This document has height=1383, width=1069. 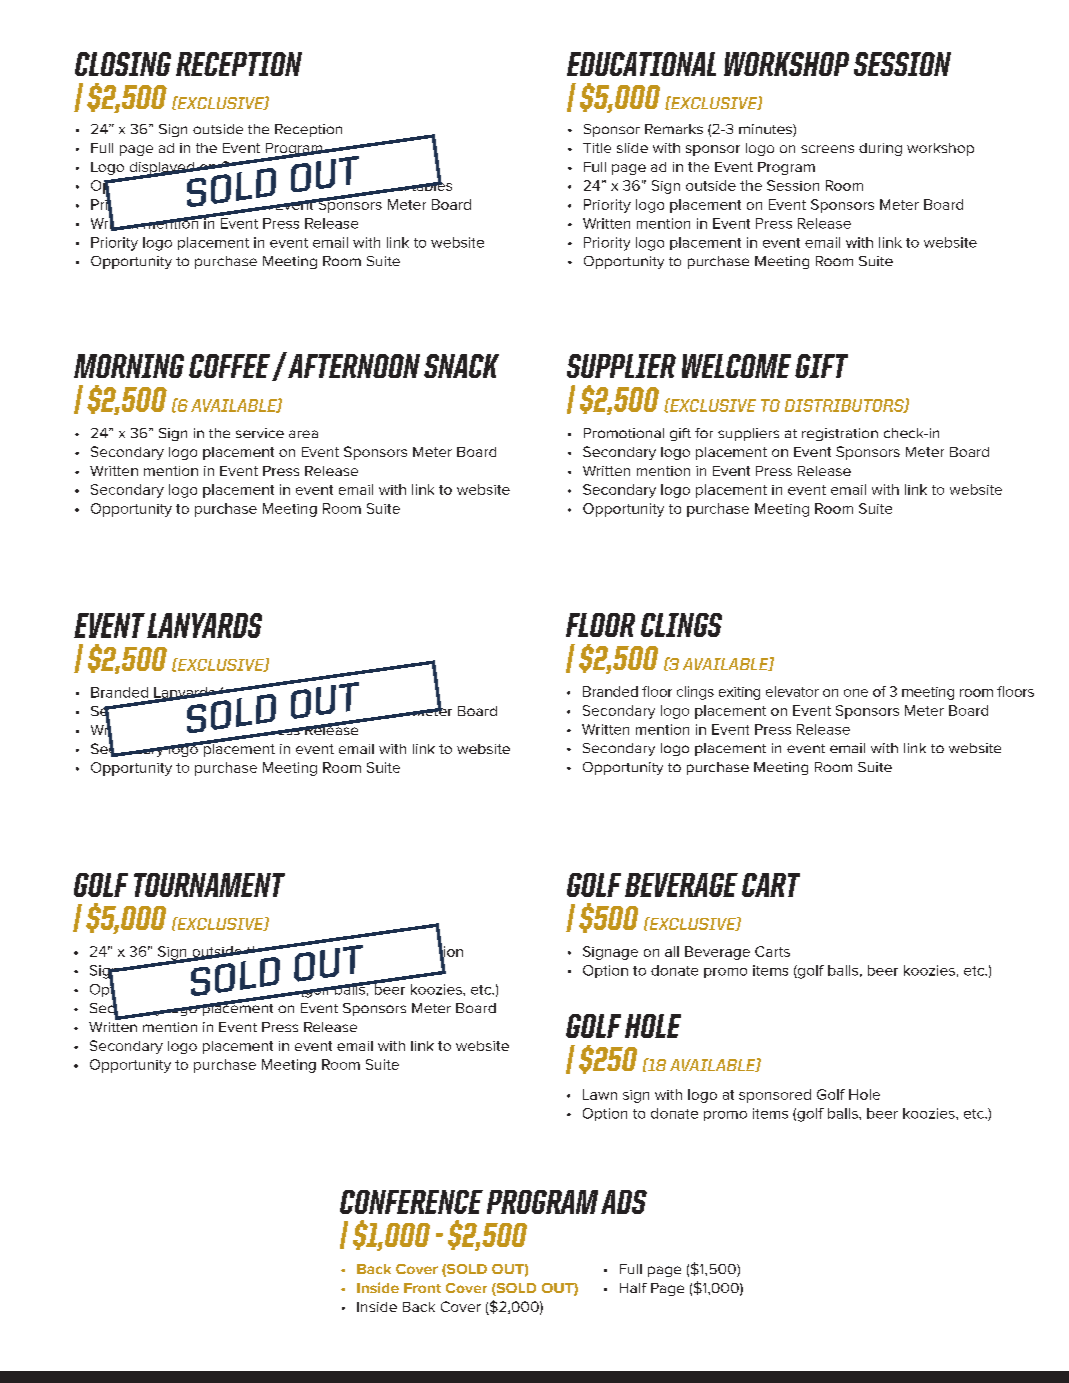 I want to click on exiting, so click(x=739, y=693).
